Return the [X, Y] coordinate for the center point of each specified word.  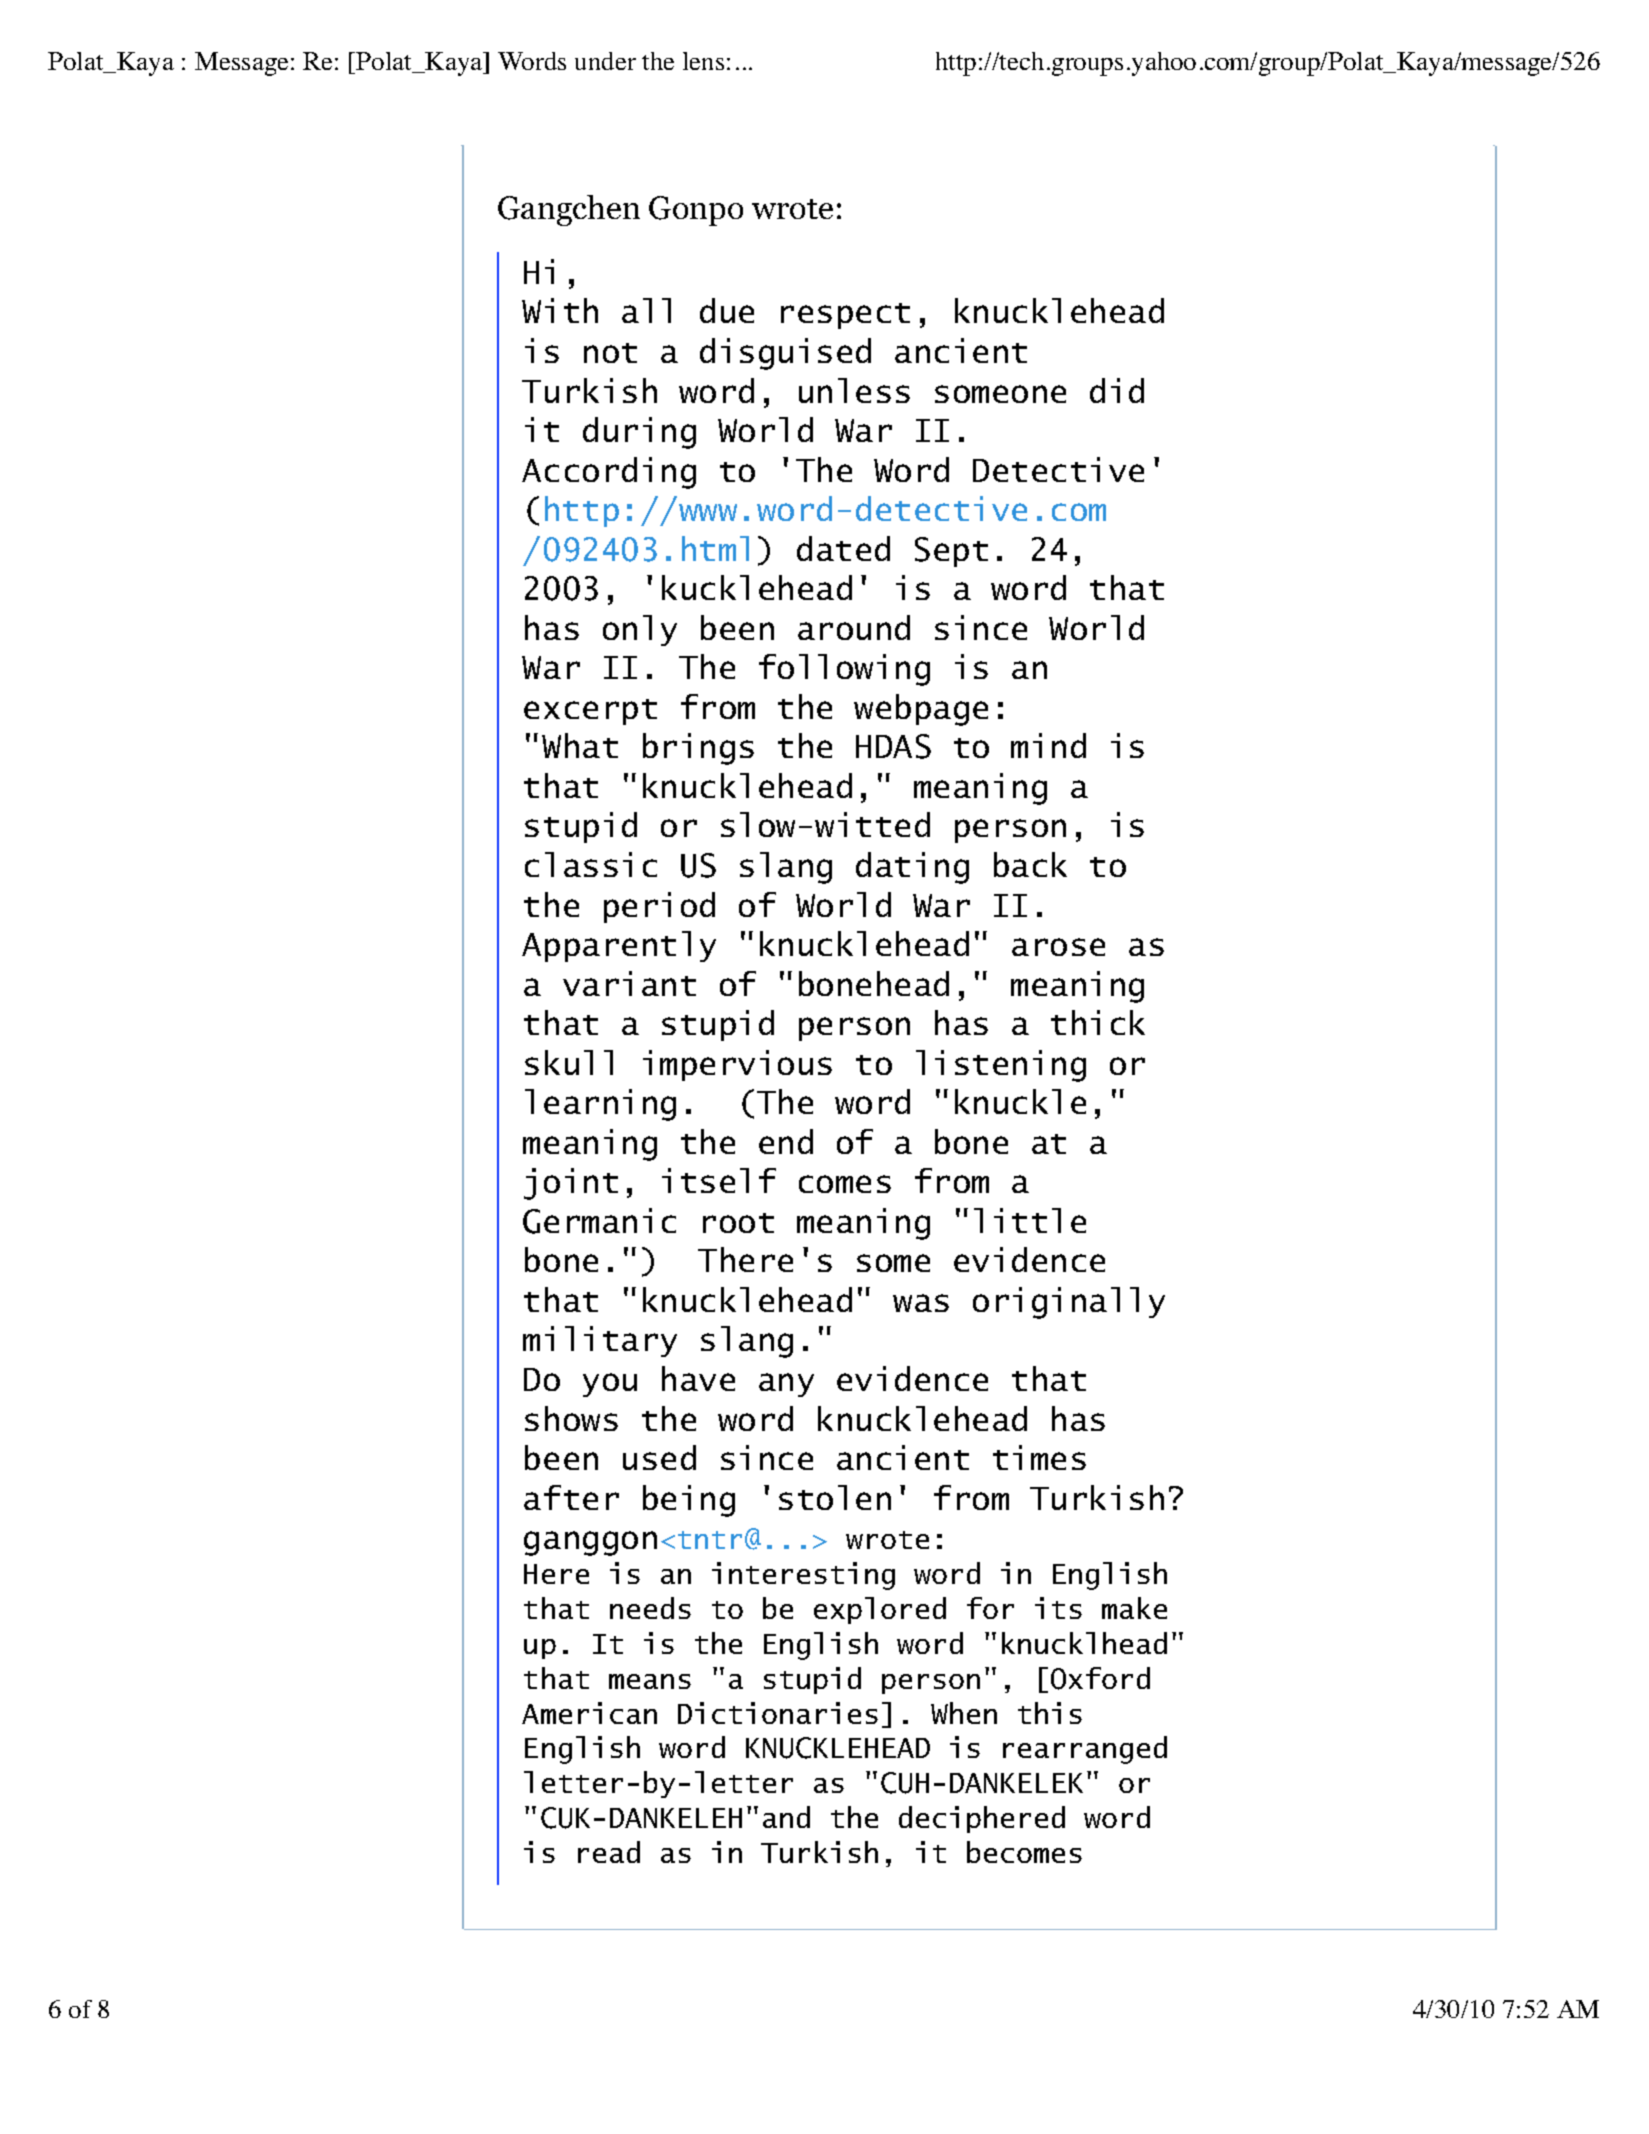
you [610, 1385]
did [1117, 390]
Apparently [619, 946]
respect [845, 316]
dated [843, 548]
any [786, 1385]
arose [1058, 947]
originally [1069, 1303]
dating [912, 868]
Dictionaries [778, 1713]
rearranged [1085, 1750]
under [605, 61]
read [609, 1852]
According [609, 473]
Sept [951, 552]
